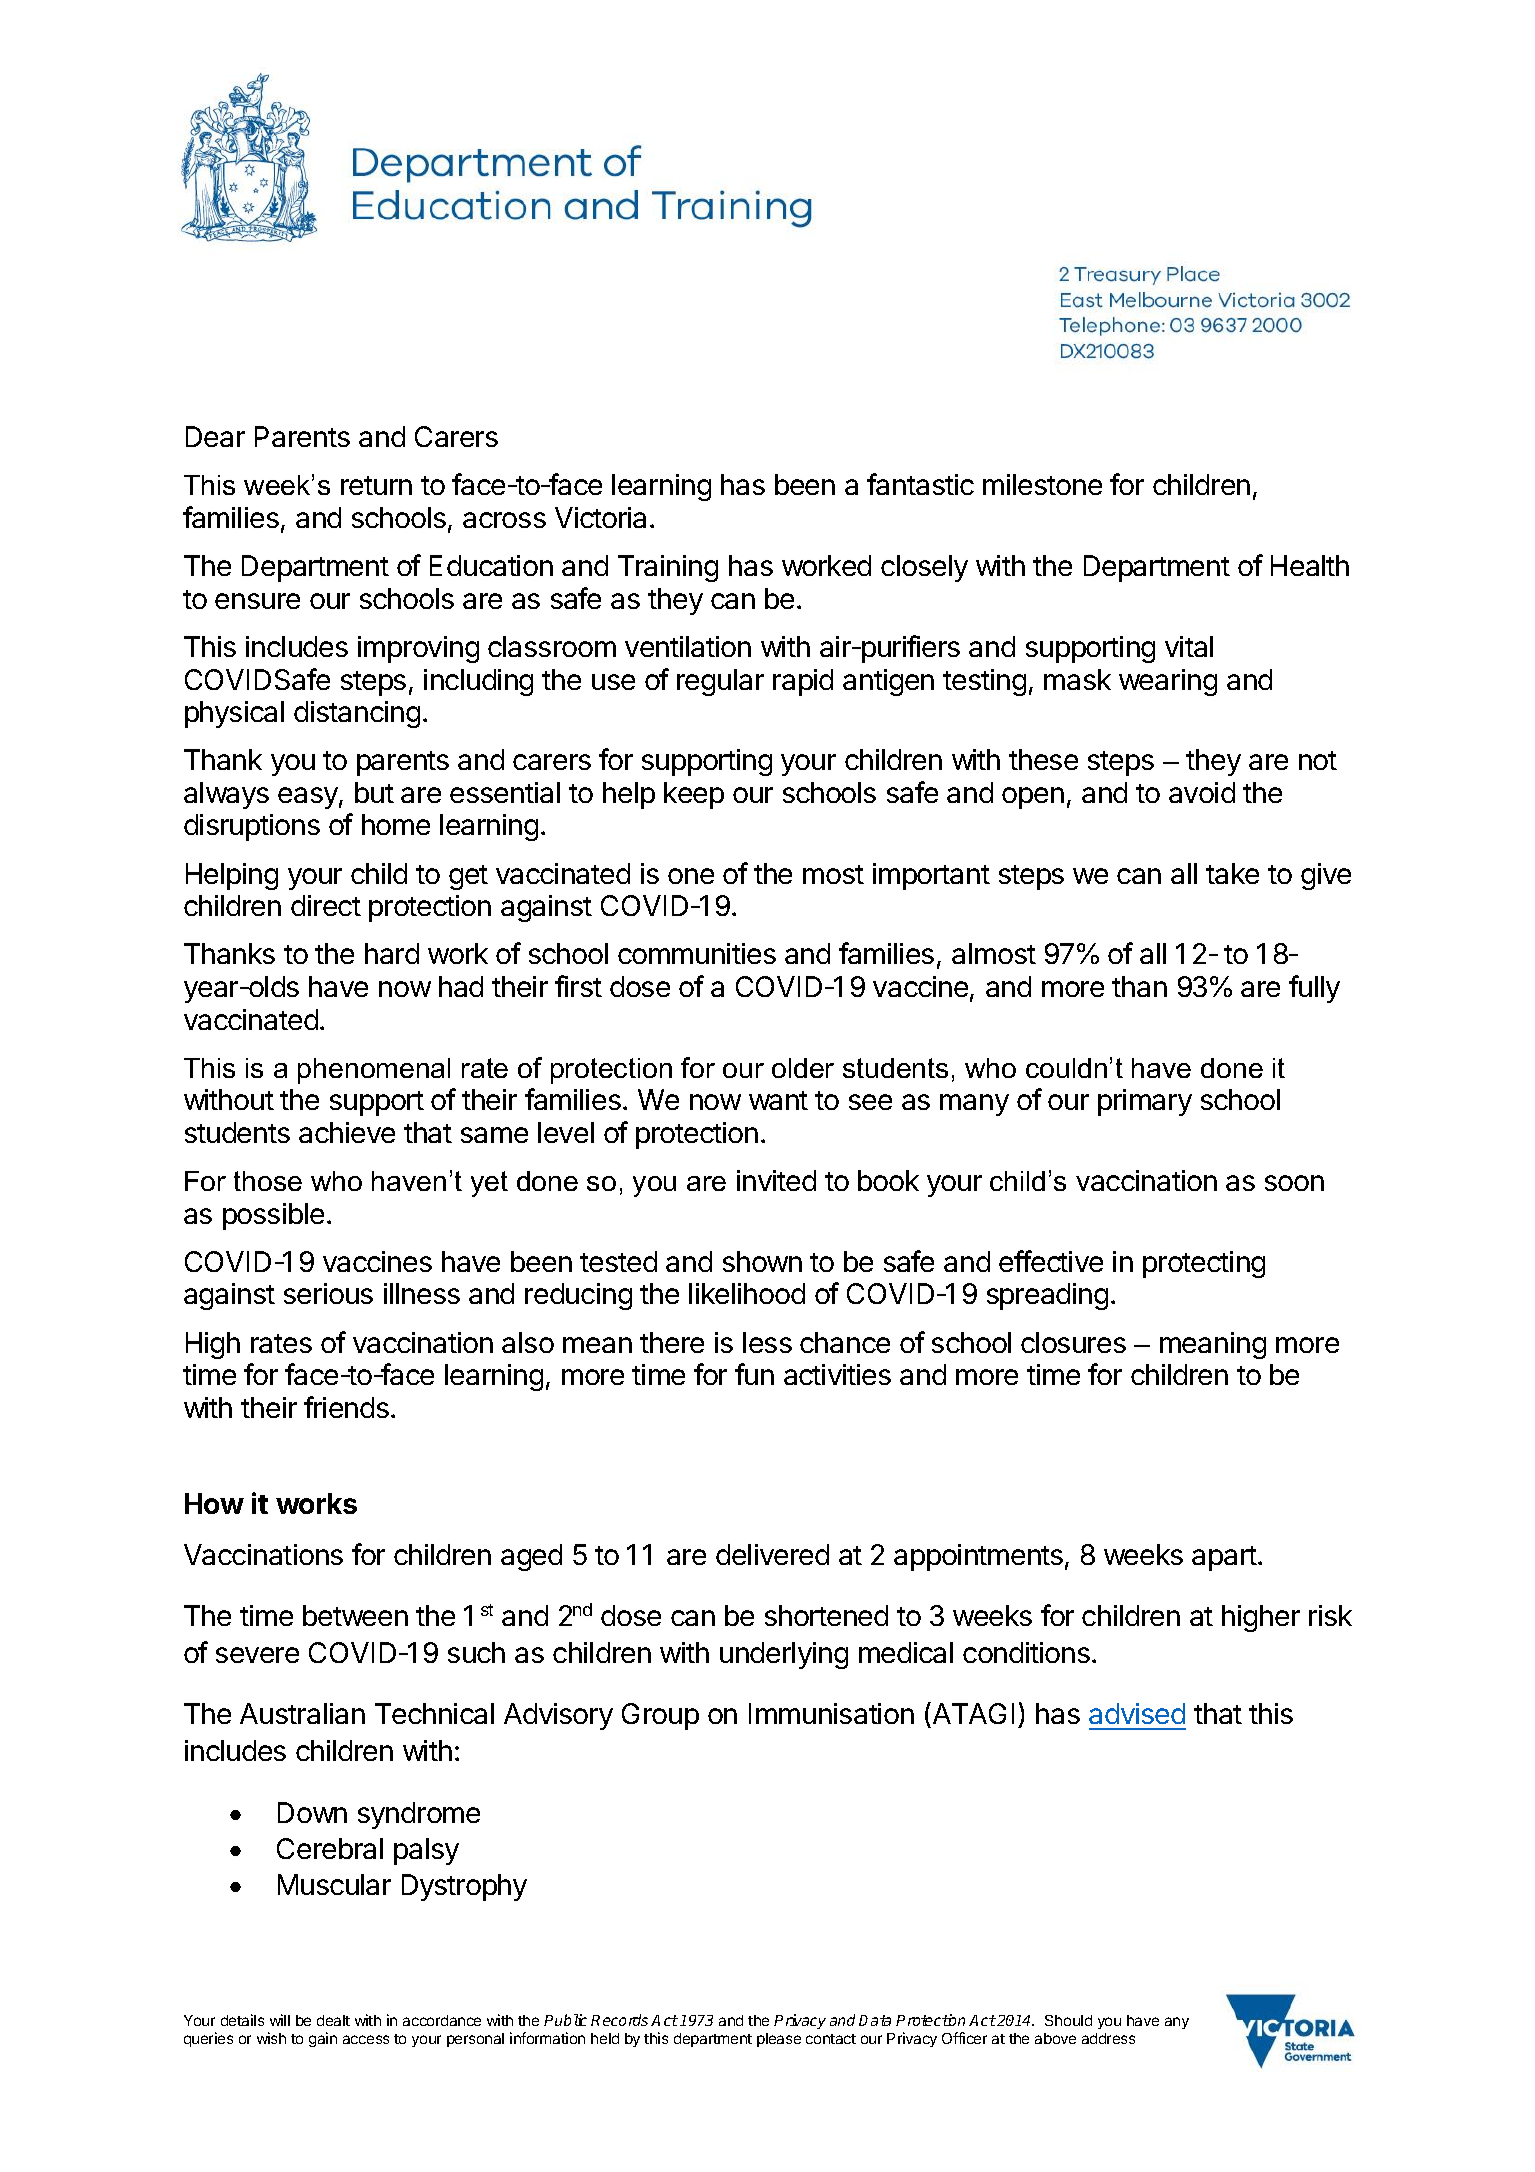 The image size is (1535, 2172). What do you see at coordinates (1042, 484) in the image?
I see `milestone` at bounding box center [1042, 484].
